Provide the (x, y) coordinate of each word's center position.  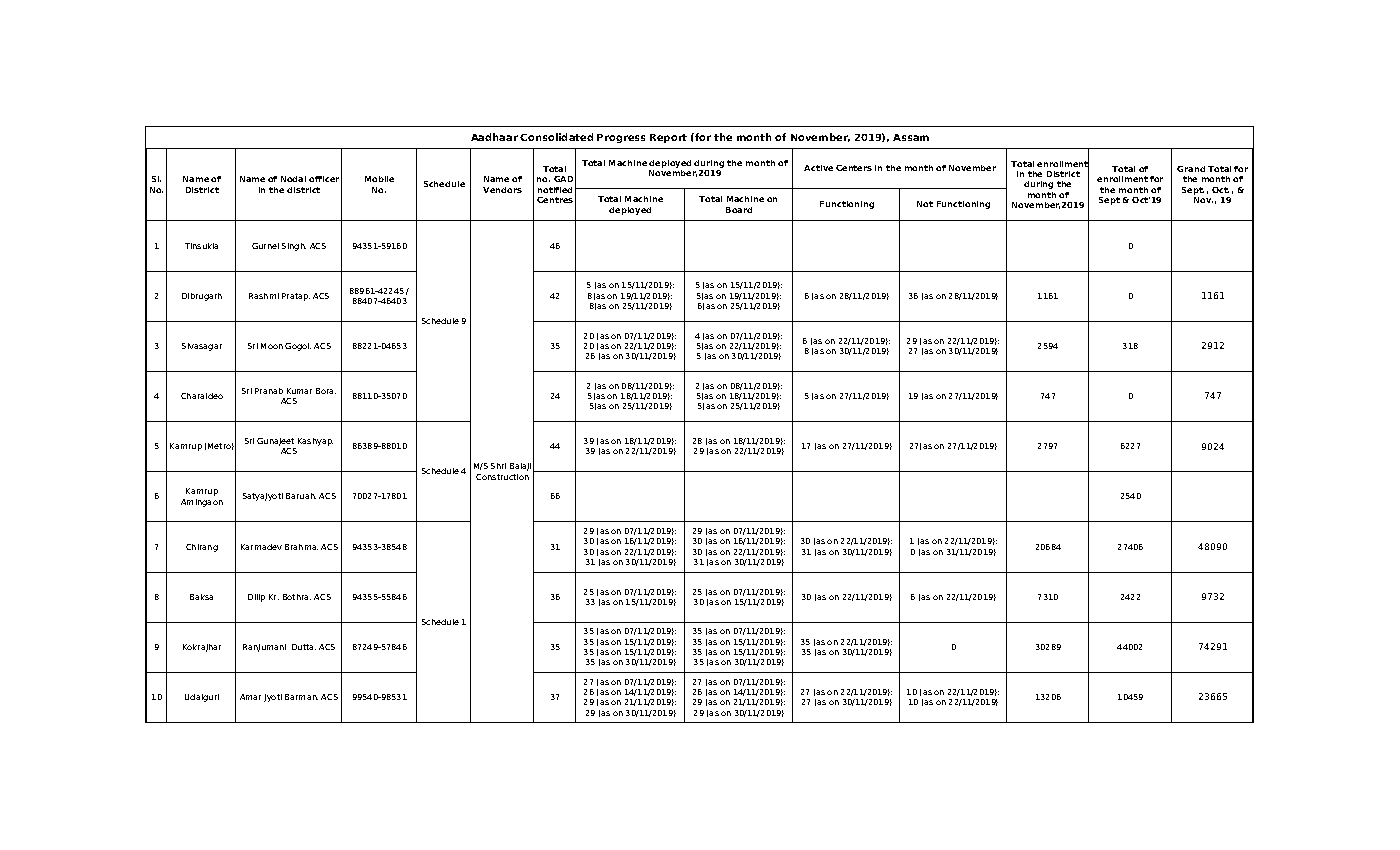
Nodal (293, 179)
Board (739, 210)
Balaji (520, 467)
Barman (301, 697)
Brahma (301, 547)
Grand (1191, 169)
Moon (272, 346)
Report (668, 138)
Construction (502, 477)
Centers (854, 168)
